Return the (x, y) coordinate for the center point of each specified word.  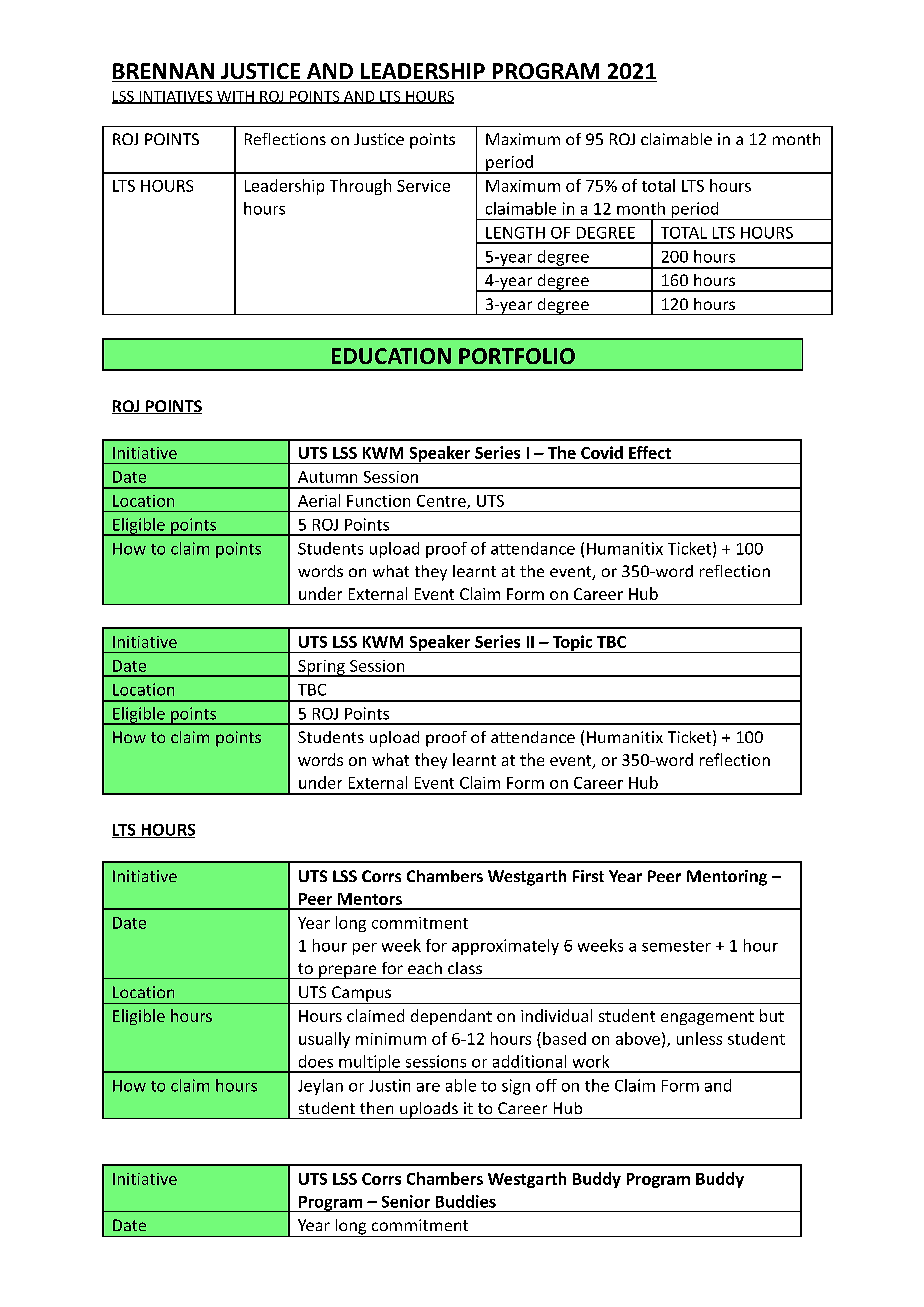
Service (423, 186)
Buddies (466, 1201)
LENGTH (515, 233)
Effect (650, 452)
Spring (321, 668)
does (316, 1061)
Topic (572, 644)
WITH (235, 97)
